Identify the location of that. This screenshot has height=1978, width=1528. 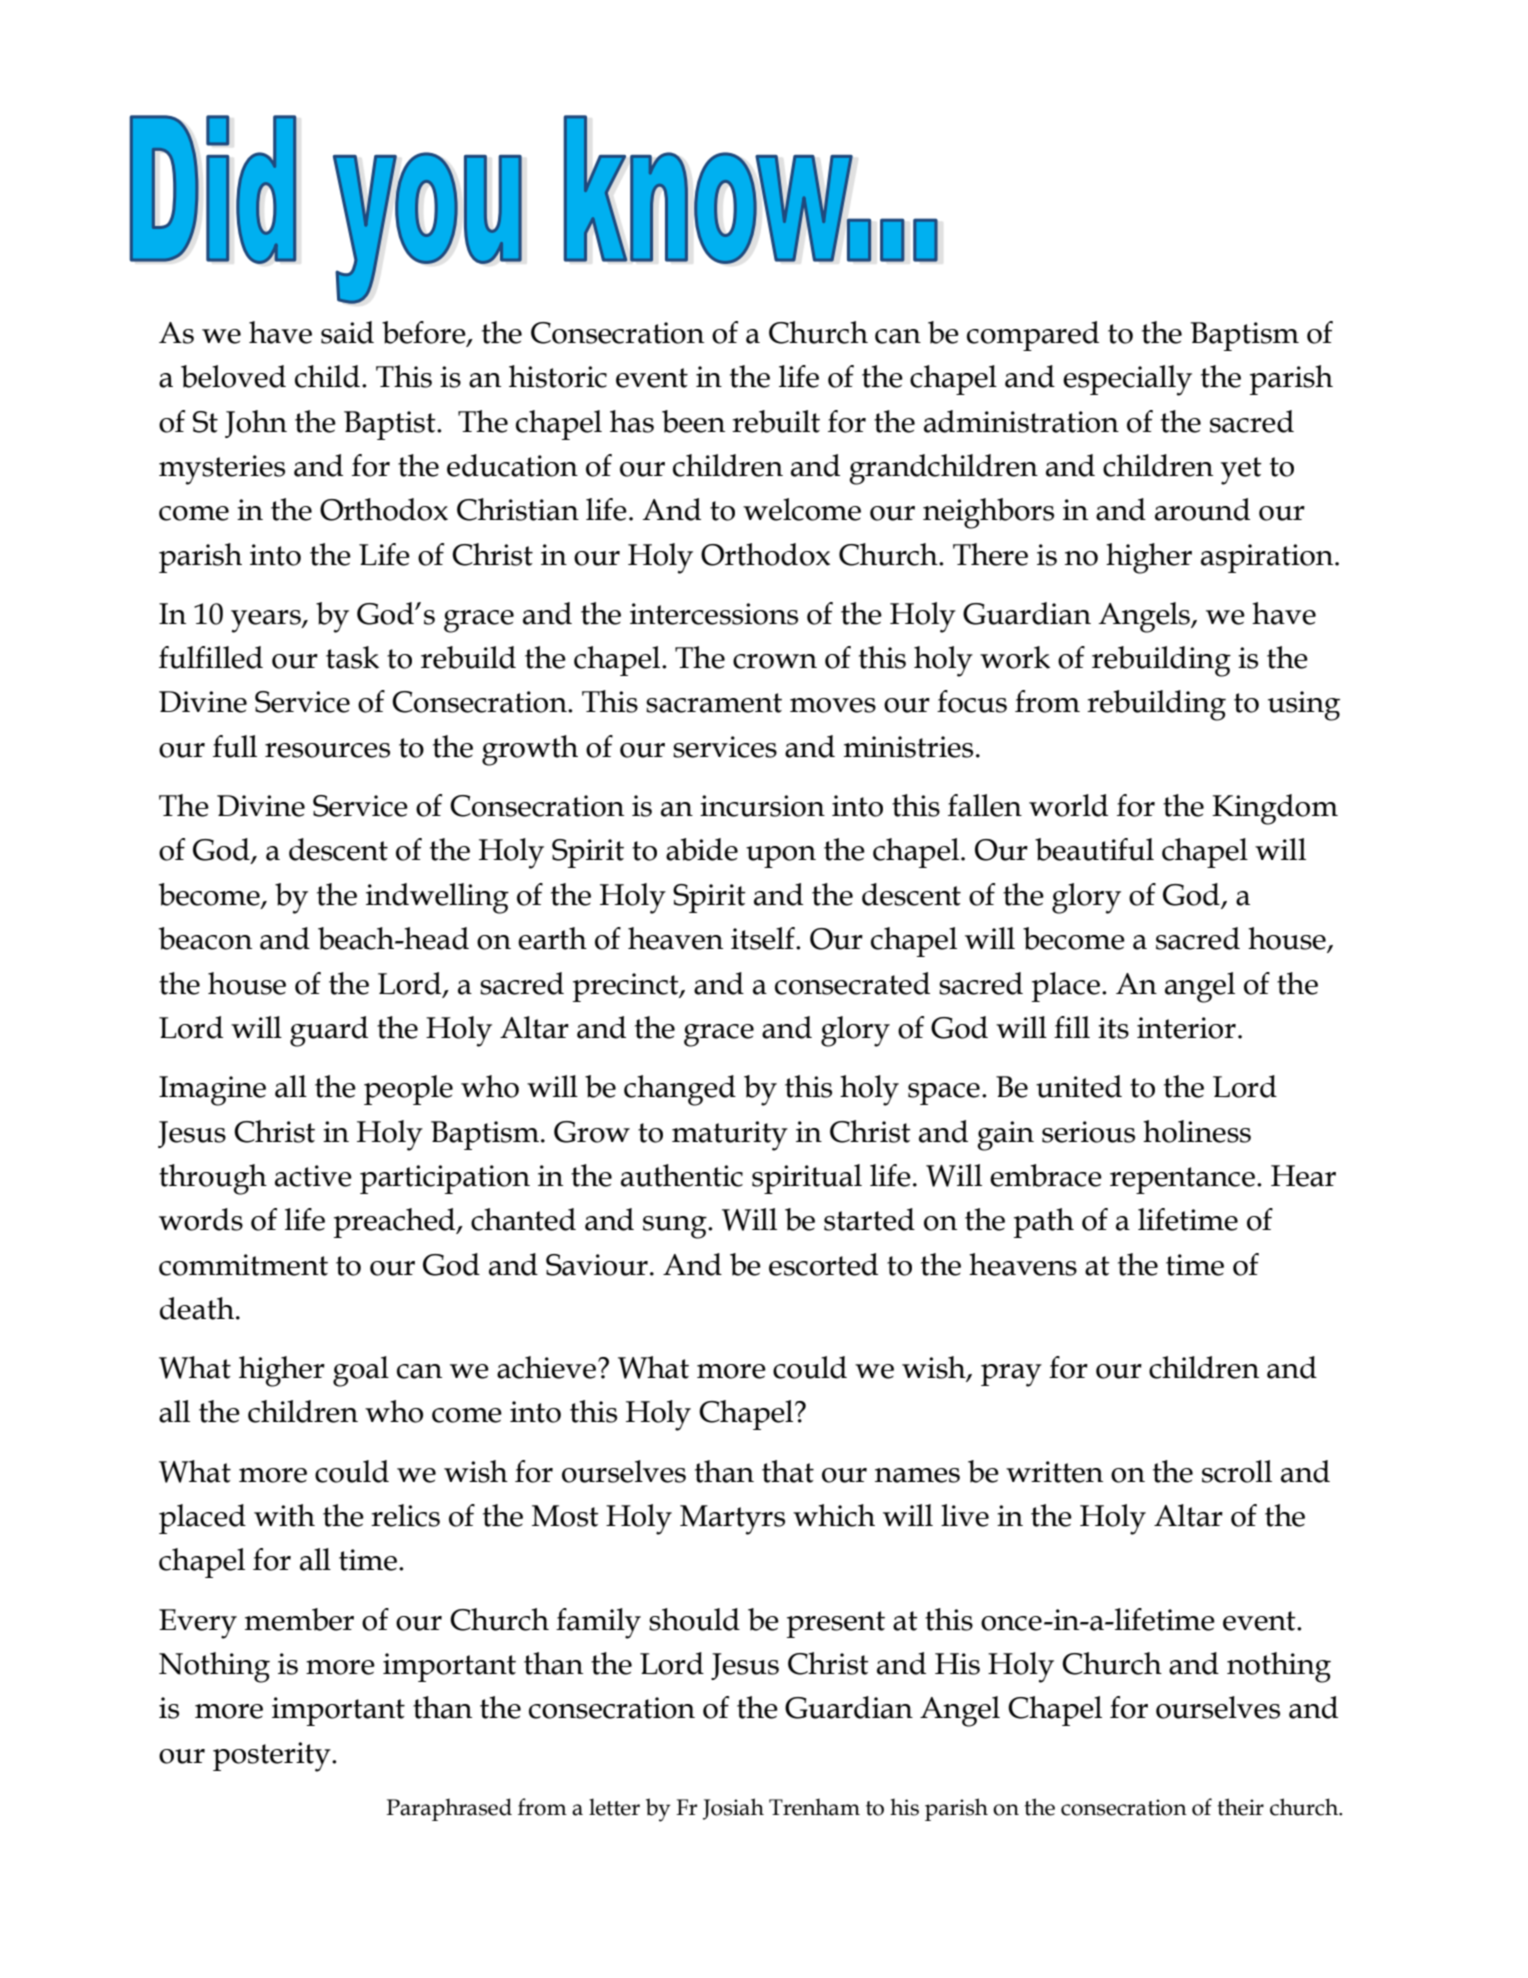
(788, 1471).
